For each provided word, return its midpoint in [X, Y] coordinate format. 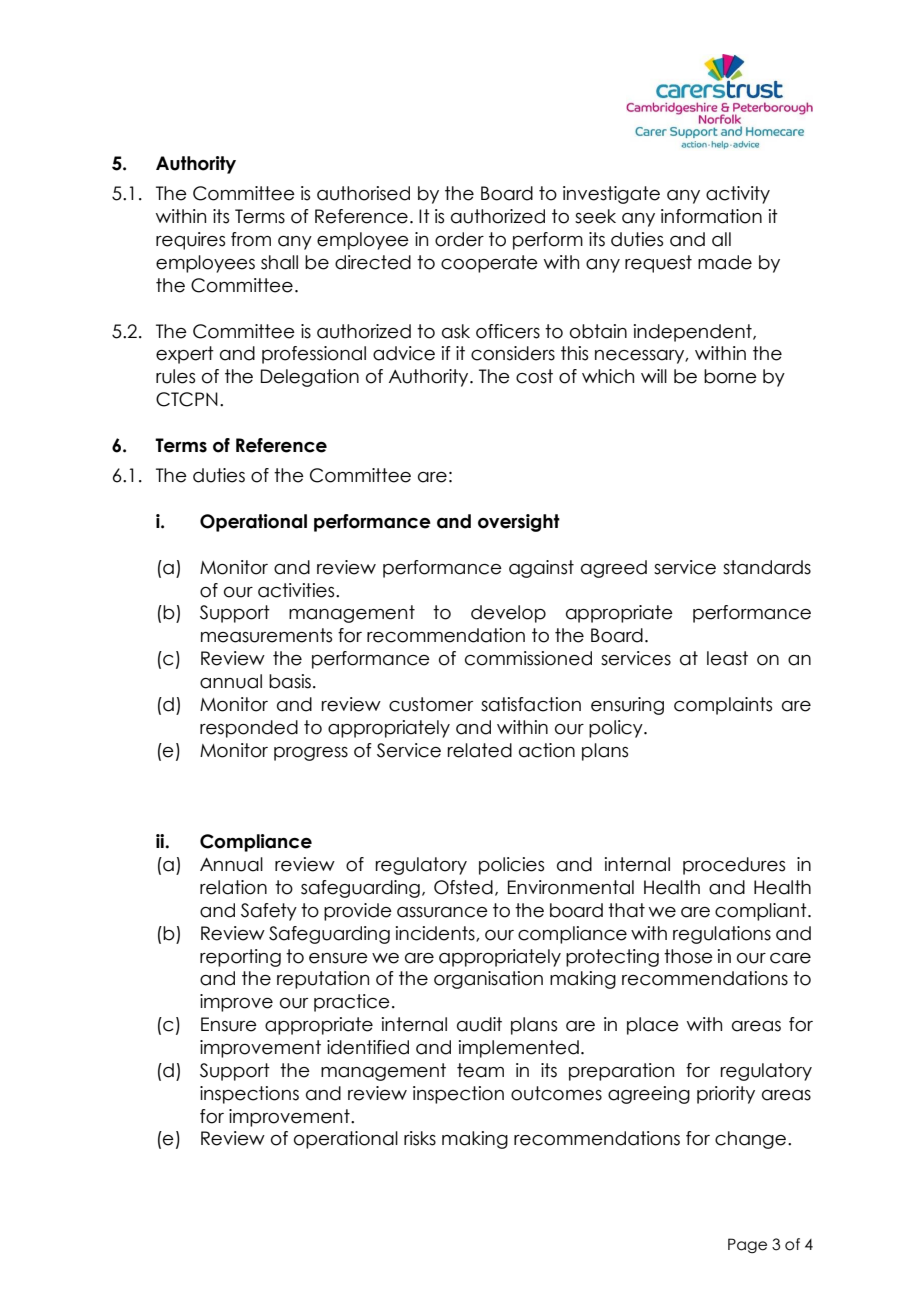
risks [420, 1138]
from [251, 239]
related [480, 750]
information [711, 216]
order [459, 239]
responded [249, 729]
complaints [723, 706]
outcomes [556, 1093]
